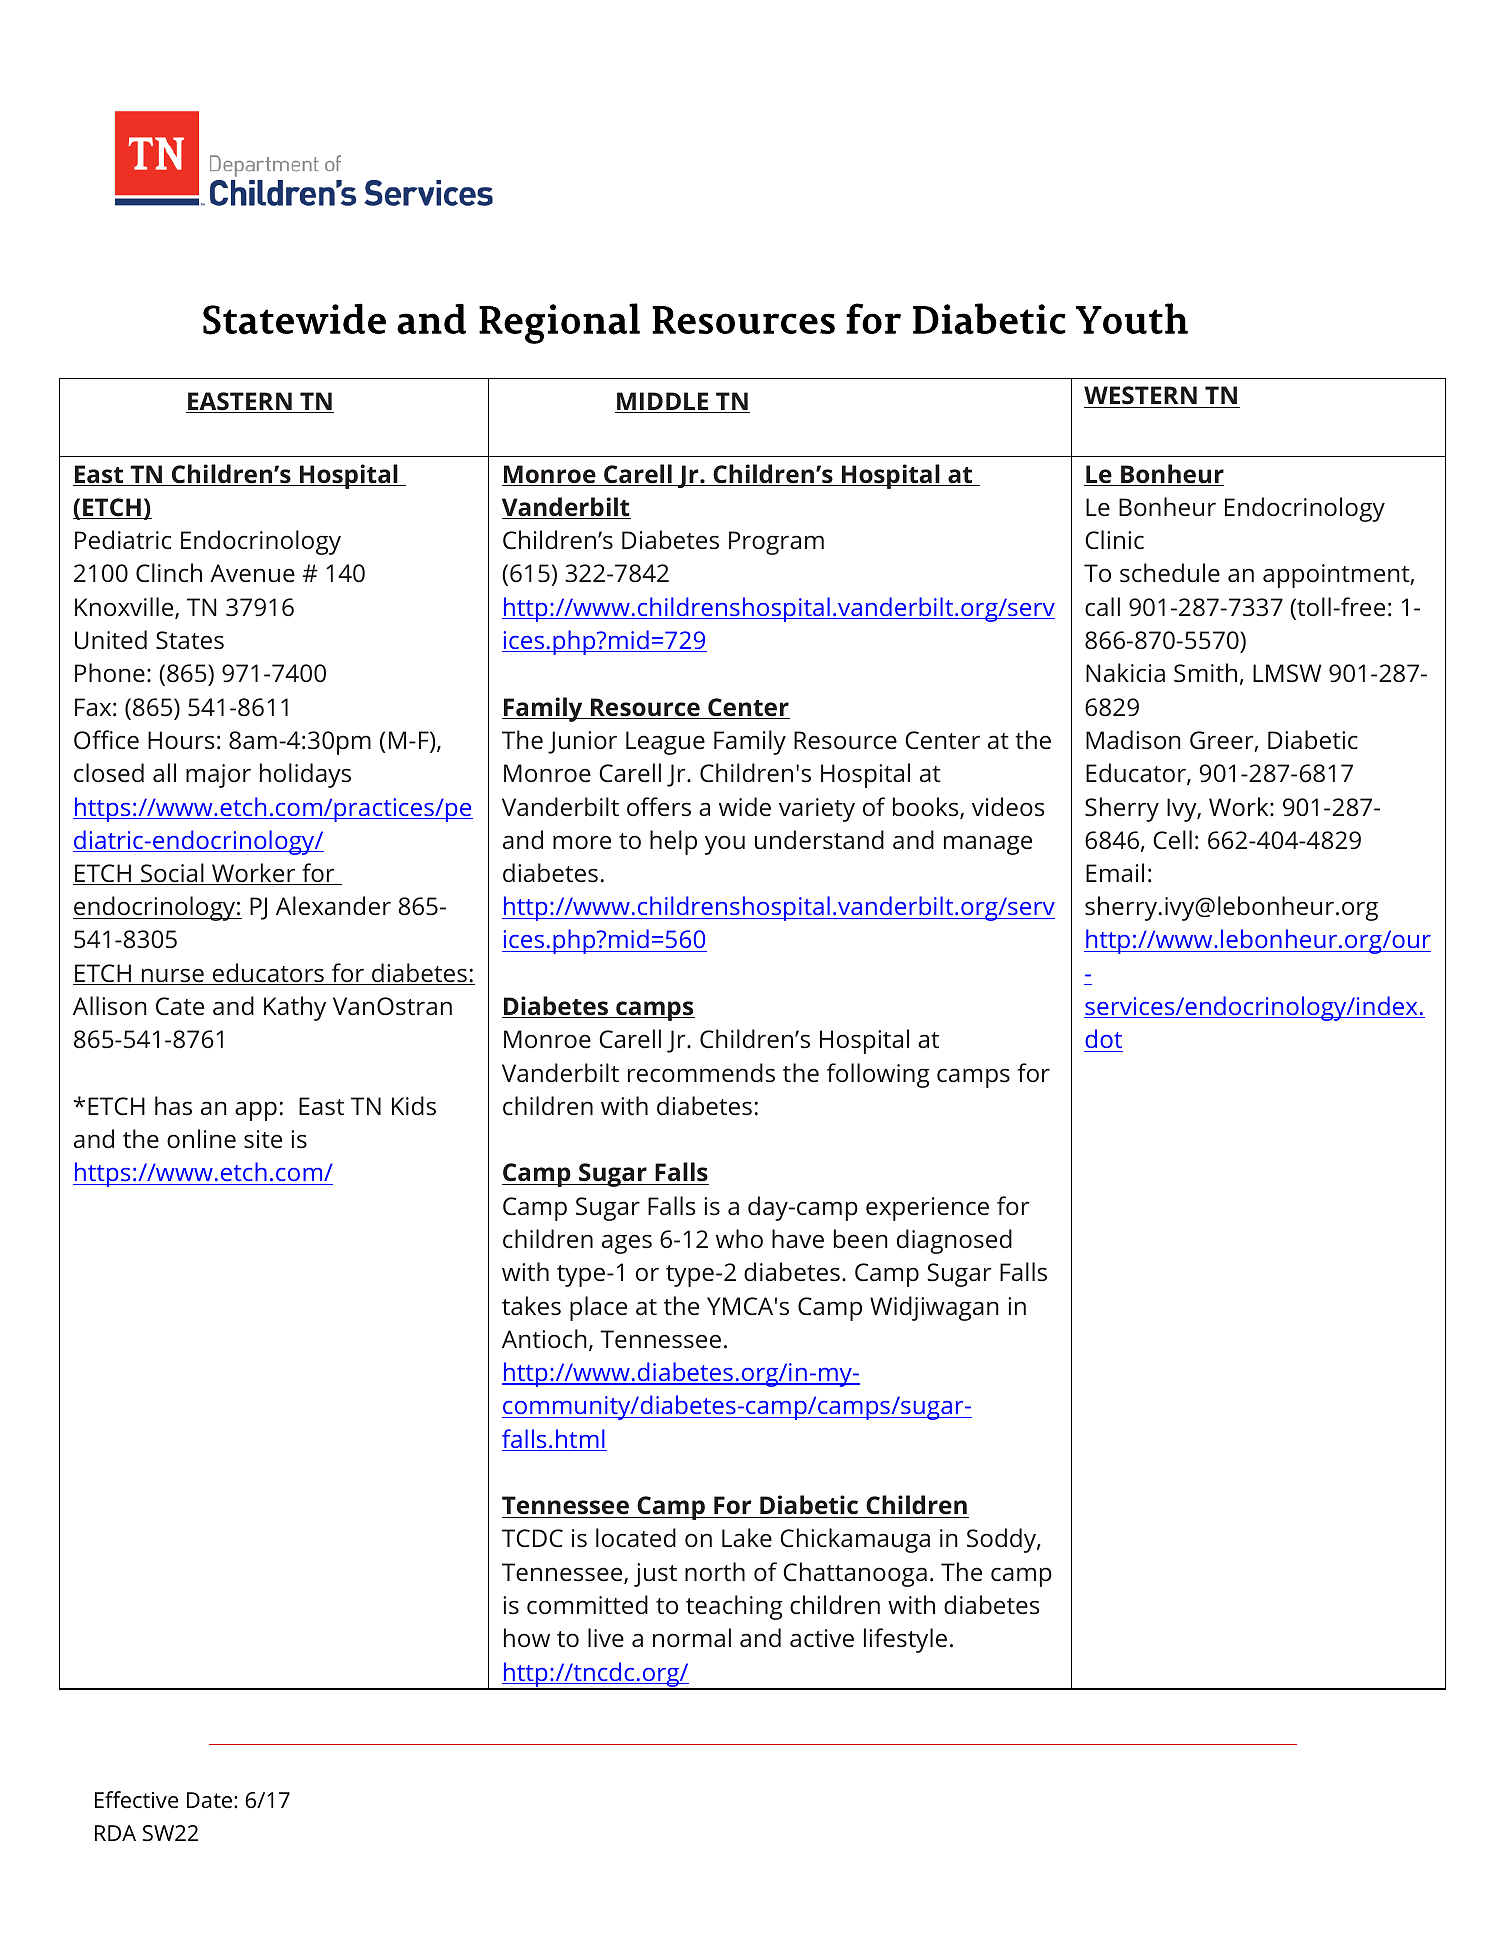  Describe the element at coordinates (252, 573) in the document. I see `Avenue` at that location.
